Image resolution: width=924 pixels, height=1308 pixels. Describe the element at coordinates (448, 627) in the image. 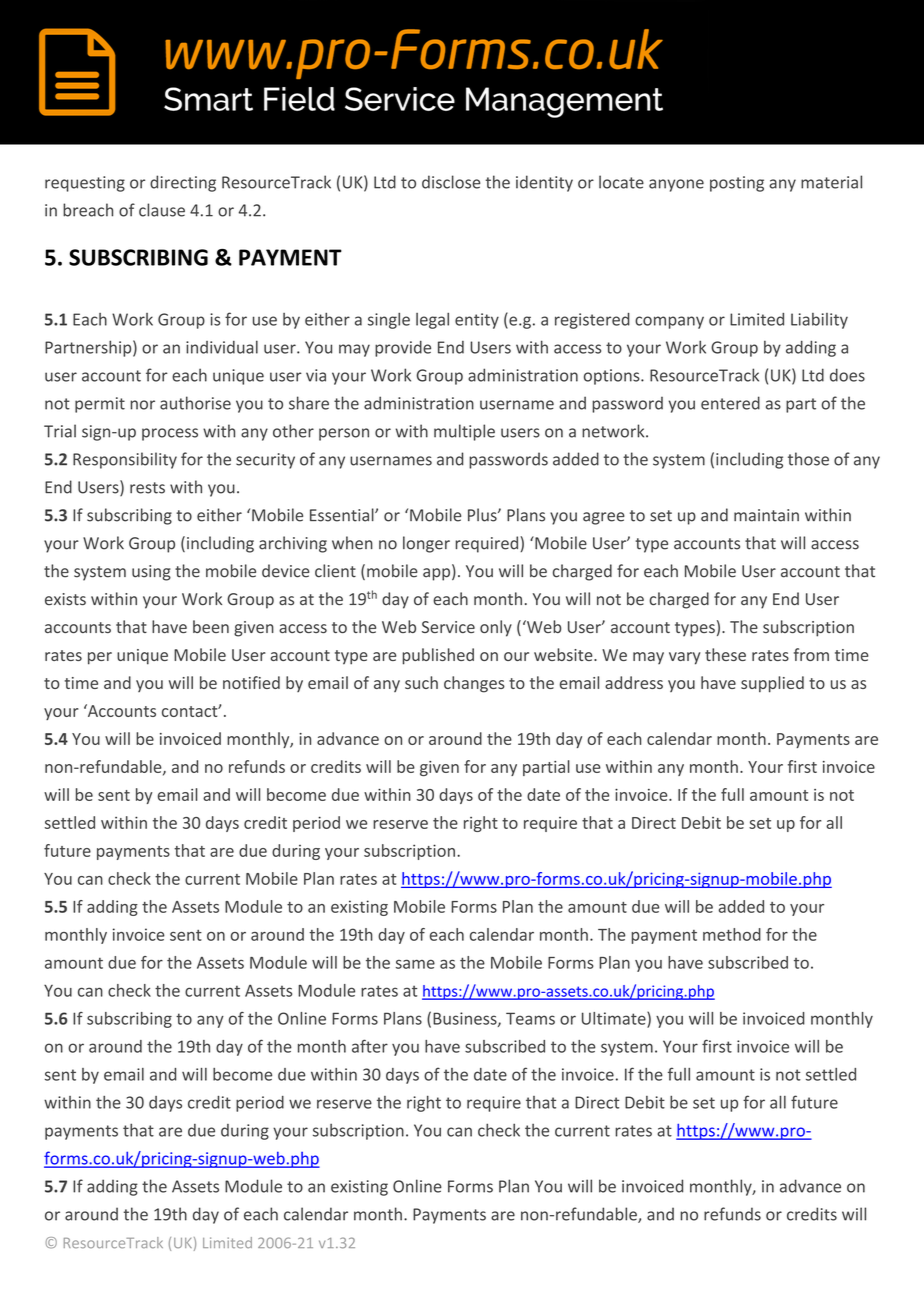

I see `Service` at that location.
